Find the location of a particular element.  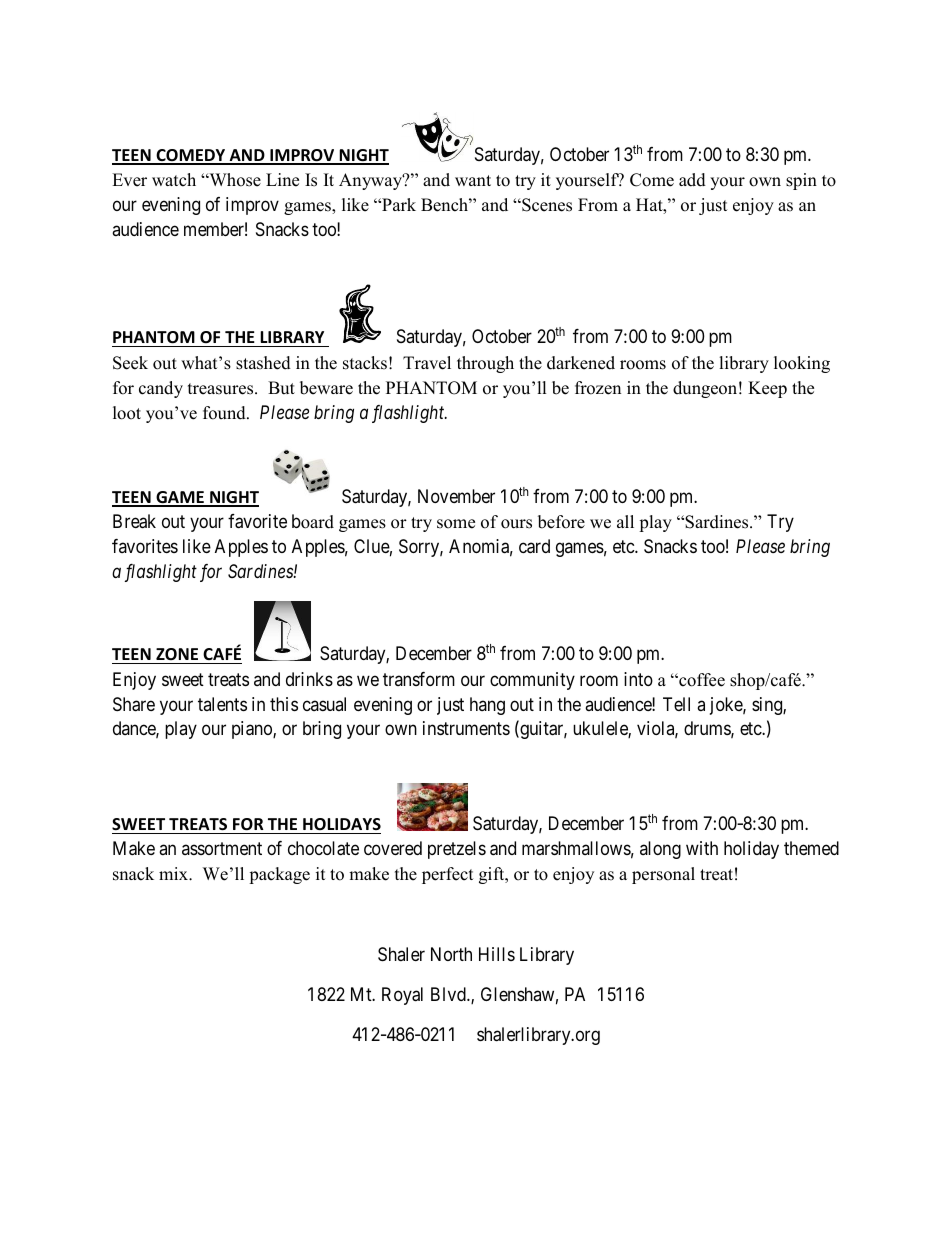

want is located at coordinates (473, 180).
